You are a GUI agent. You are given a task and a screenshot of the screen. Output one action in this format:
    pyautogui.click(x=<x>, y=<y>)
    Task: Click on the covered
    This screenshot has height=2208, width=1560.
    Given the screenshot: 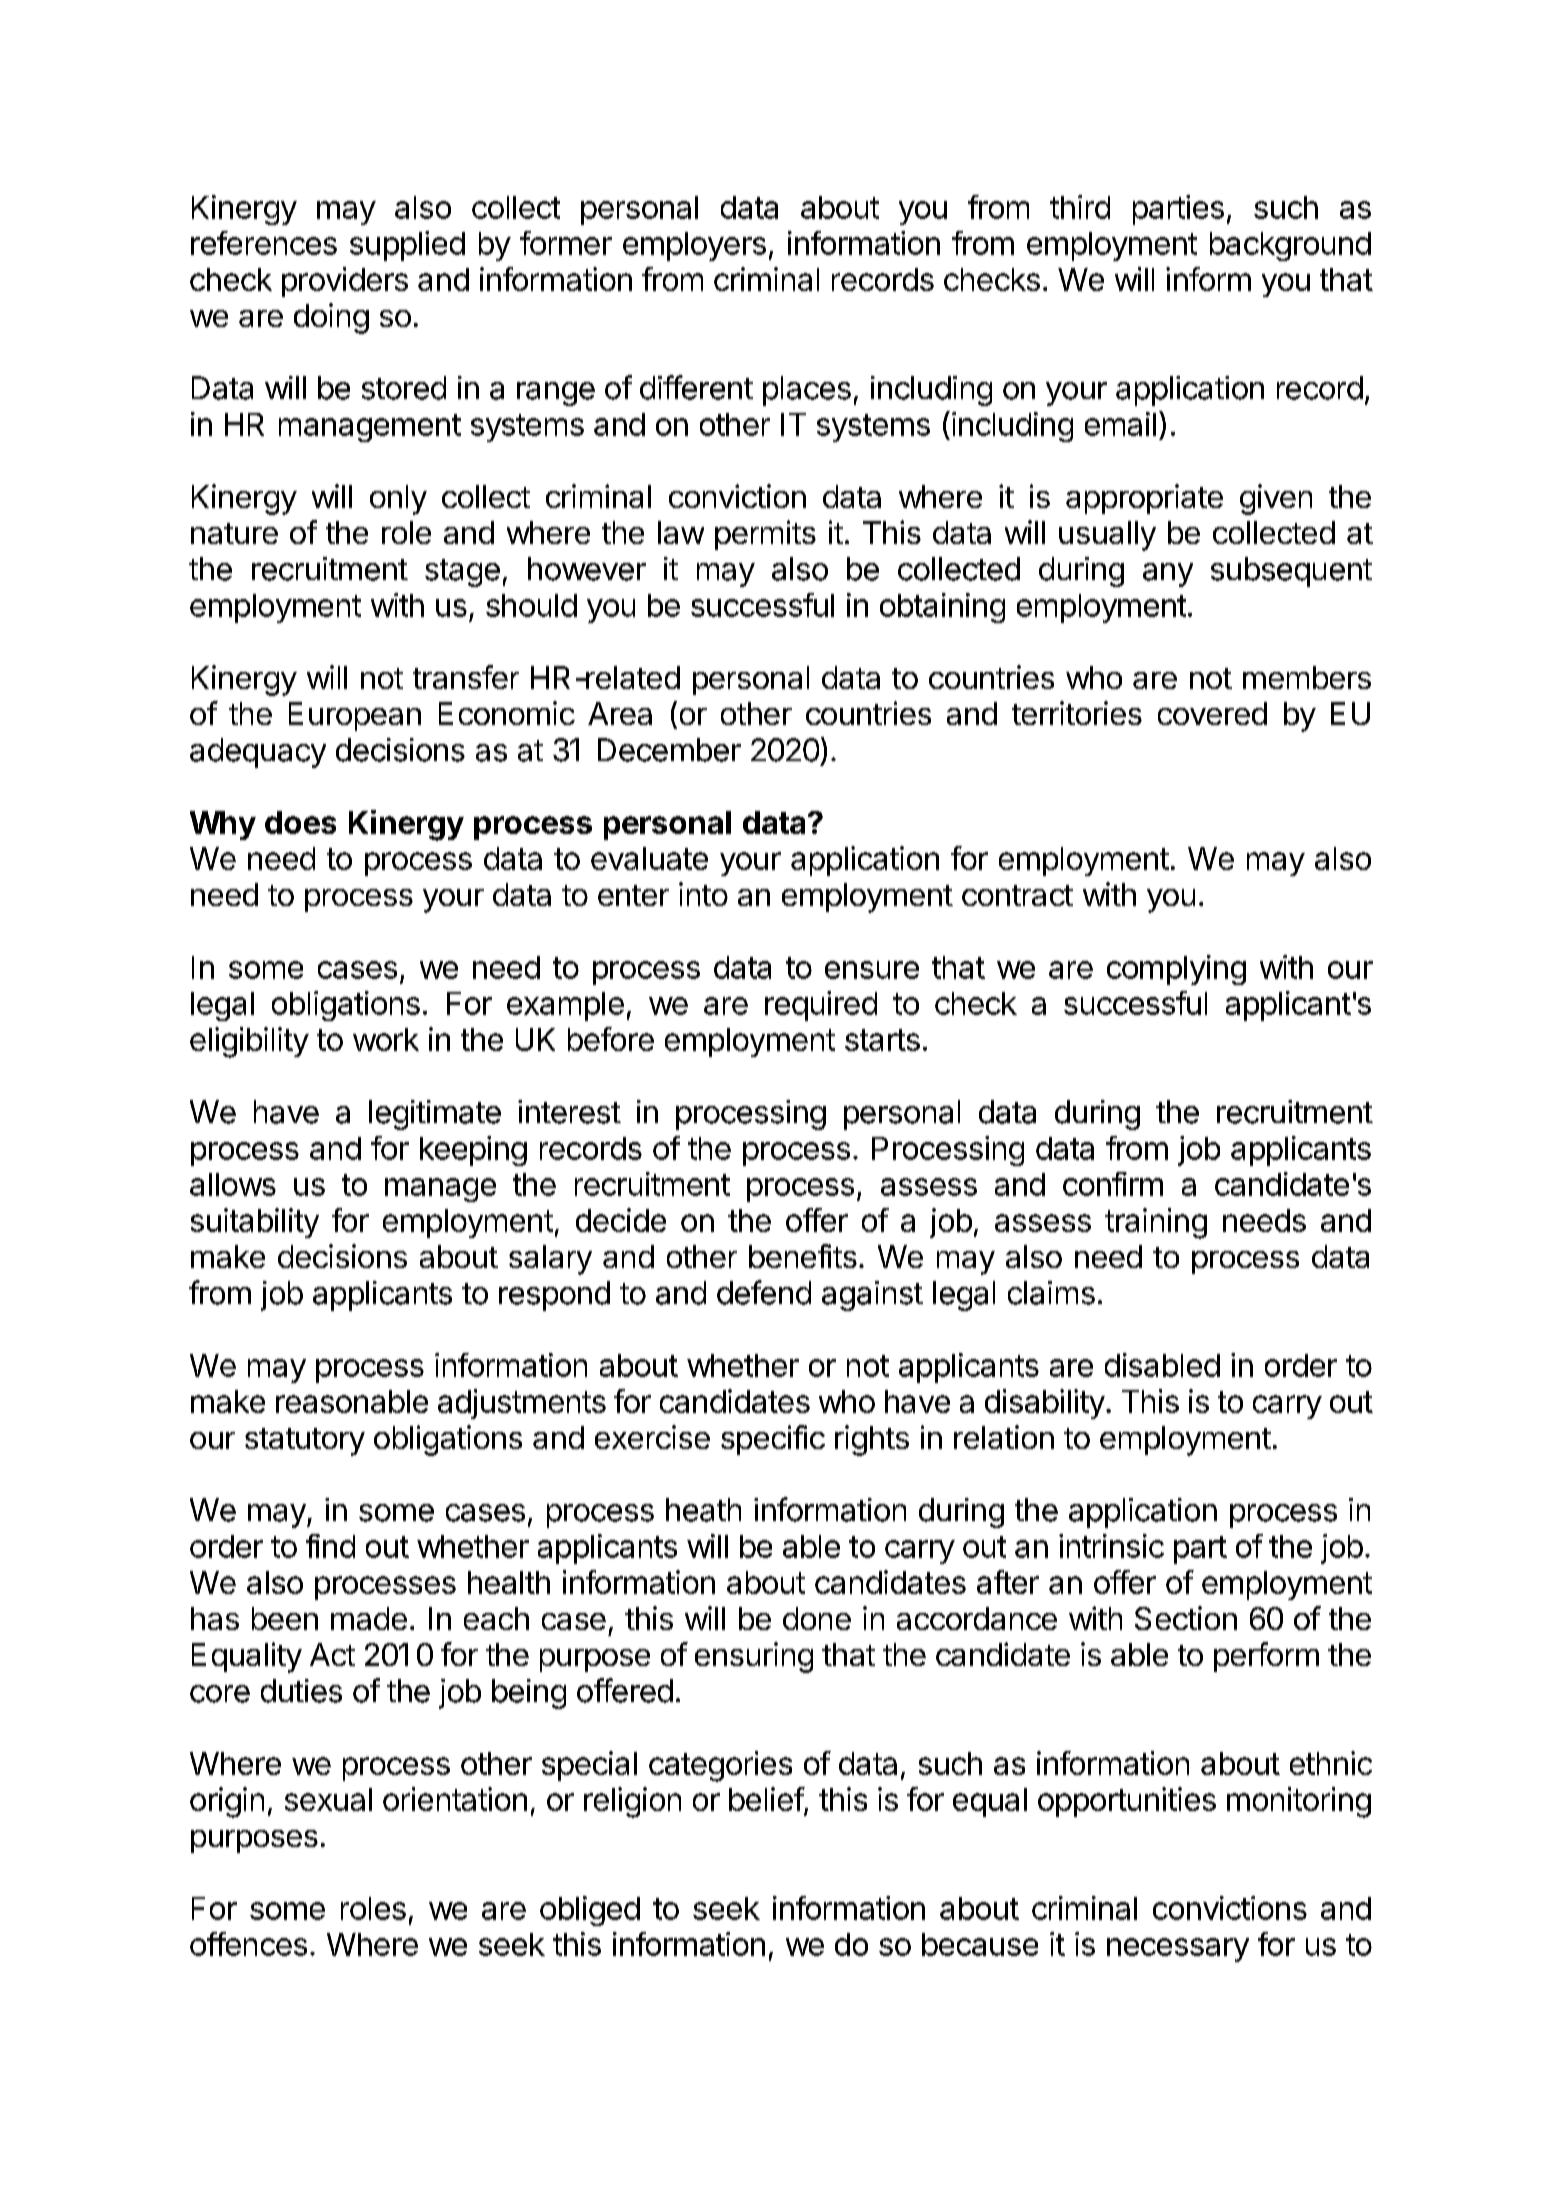 What is the action you would take?
    pyautogui.click(x=1212, y=713)
